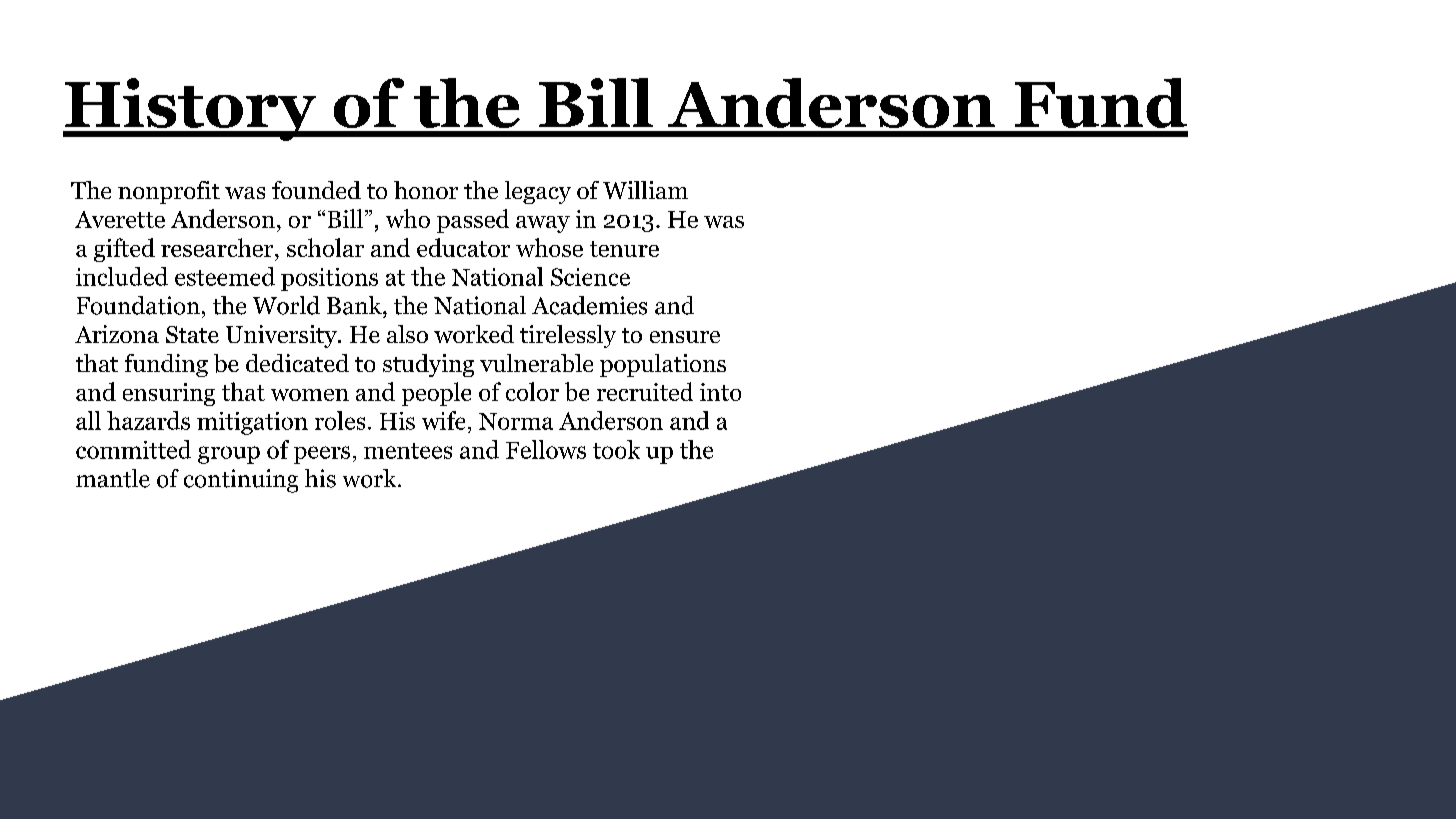  Describe the element at coordinates (355, 305) in the screenshot. I see `Bank` at that location.
